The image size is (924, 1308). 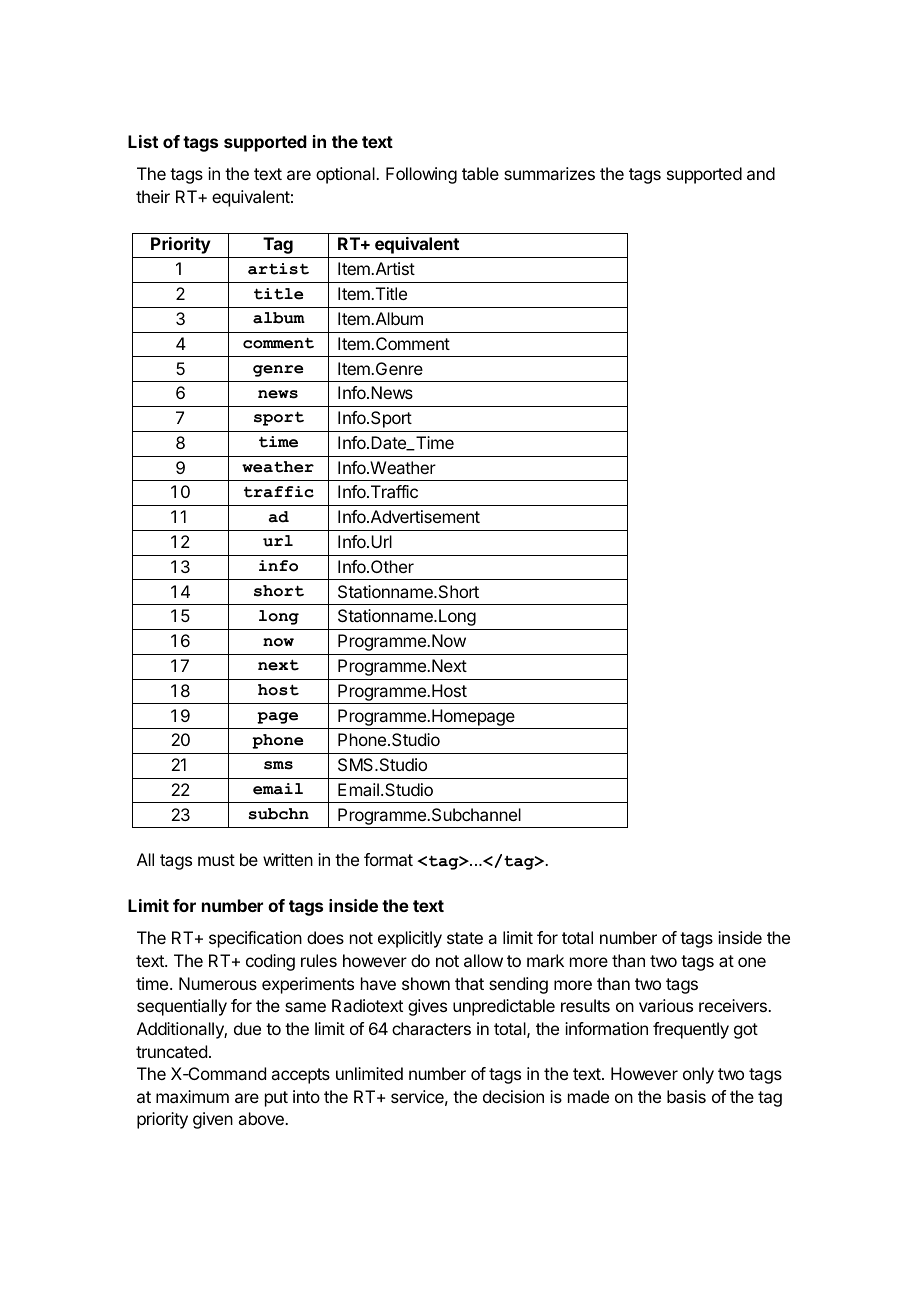 I want to click on must, so click(x=216, y=860).
